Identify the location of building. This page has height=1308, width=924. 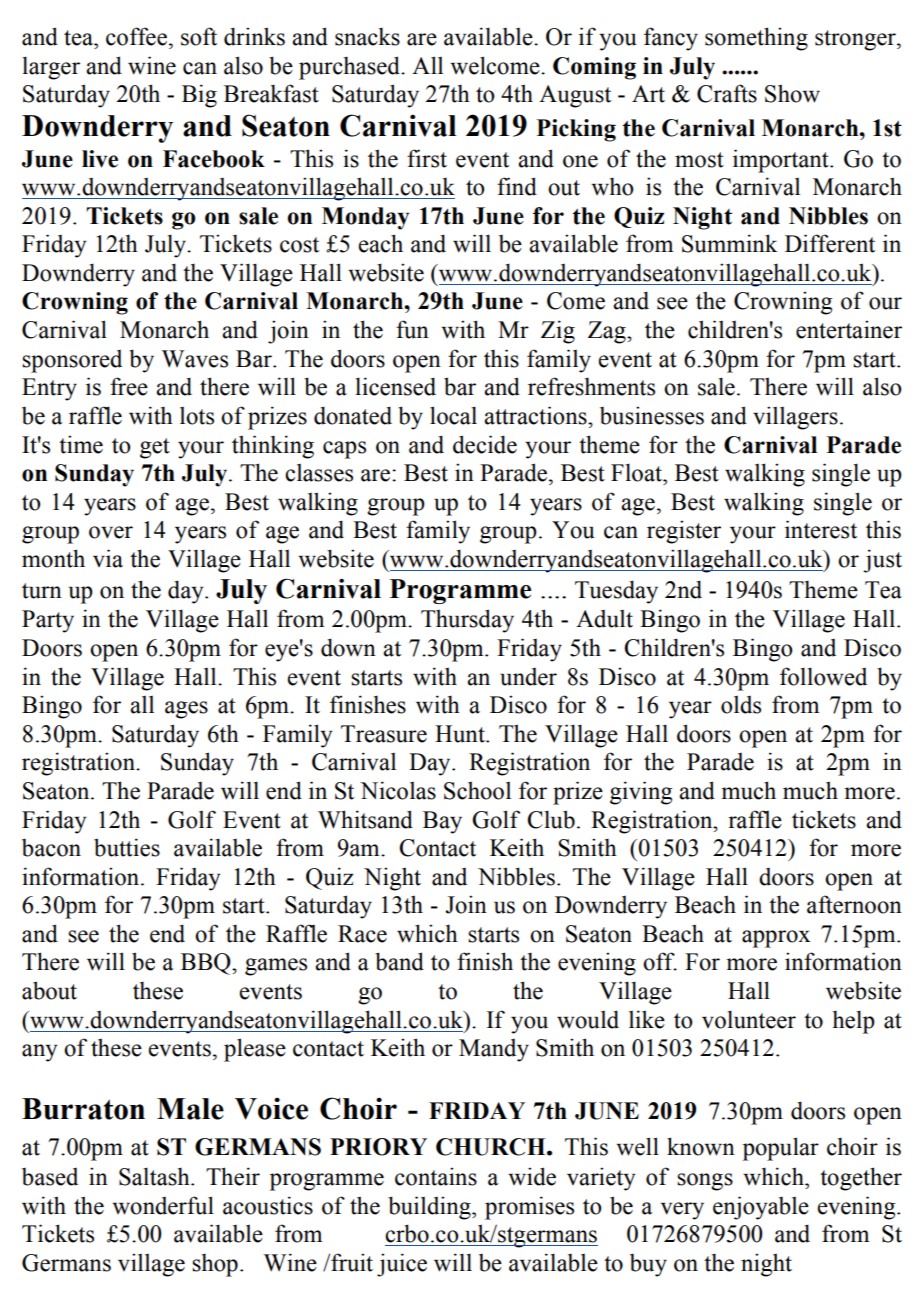
(430, 1208).
